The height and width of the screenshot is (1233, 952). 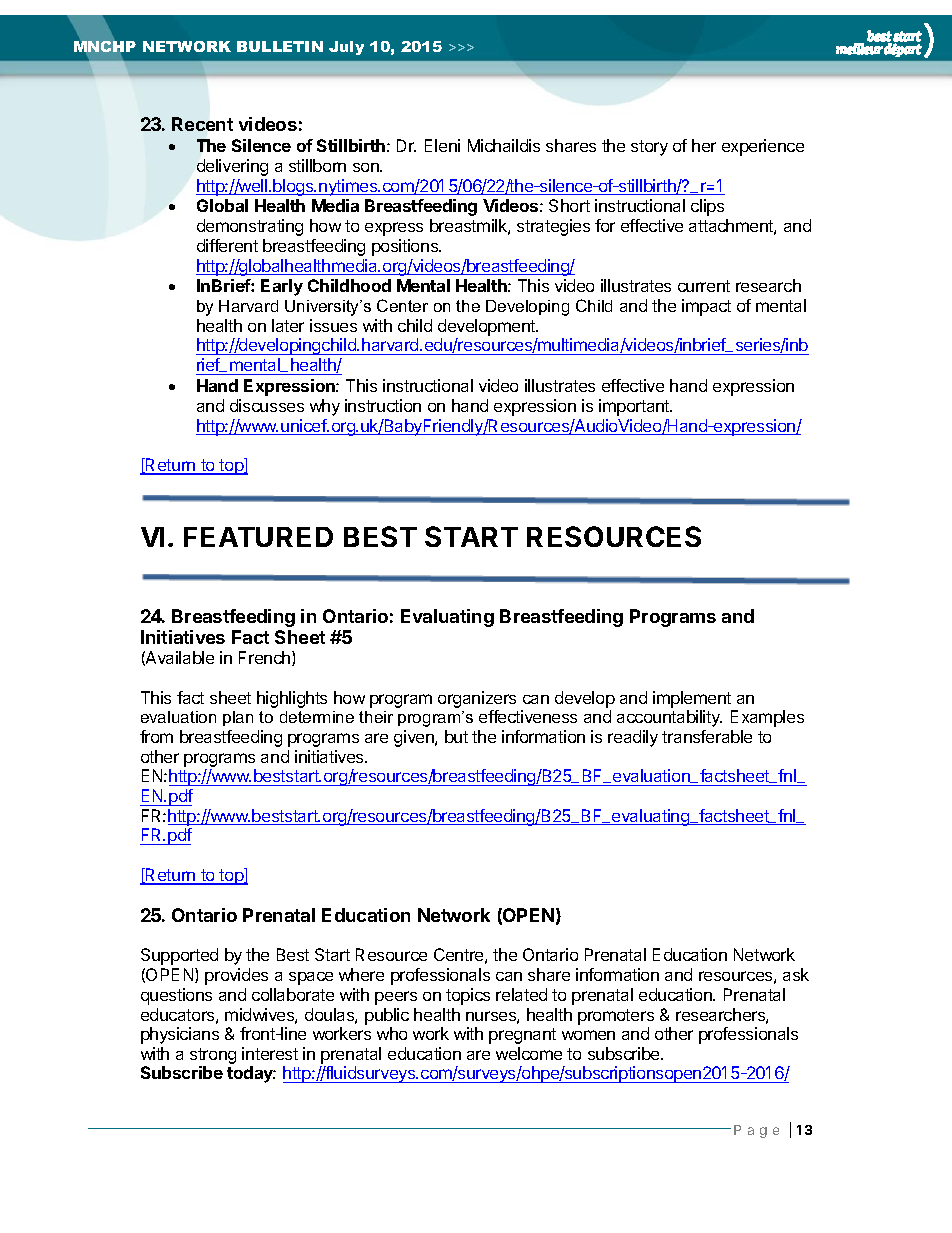 What do you see at coordinates (763, 147) in the screenshot?
I see `experience` at bounding box center [763, 147].
